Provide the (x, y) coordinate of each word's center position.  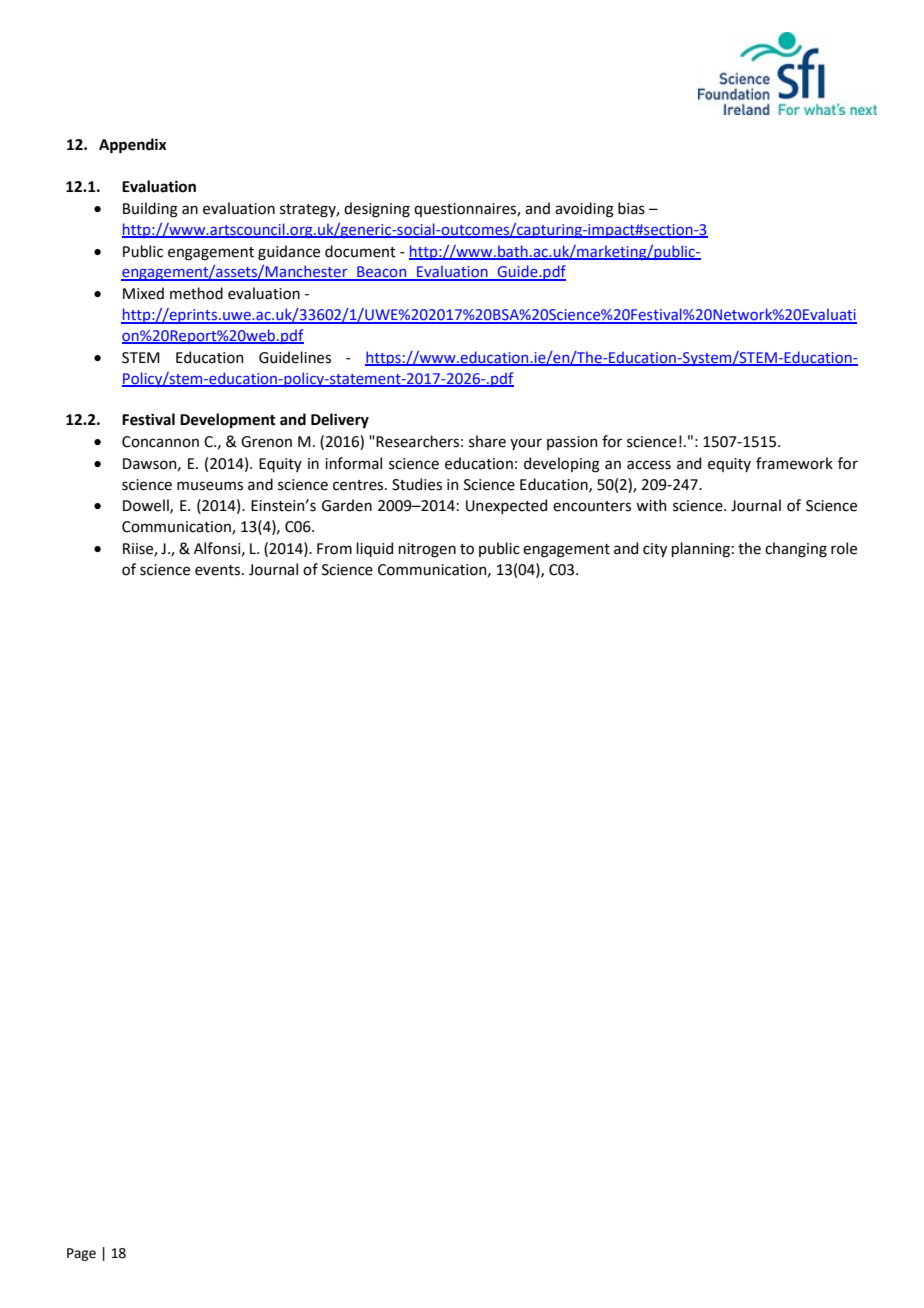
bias (631, 208)
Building (150, 210)
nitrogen (427, 550)
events (219, 570)
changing (796, 550)
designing (377, 210)
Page (81, 1254)
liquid (374, 549)
